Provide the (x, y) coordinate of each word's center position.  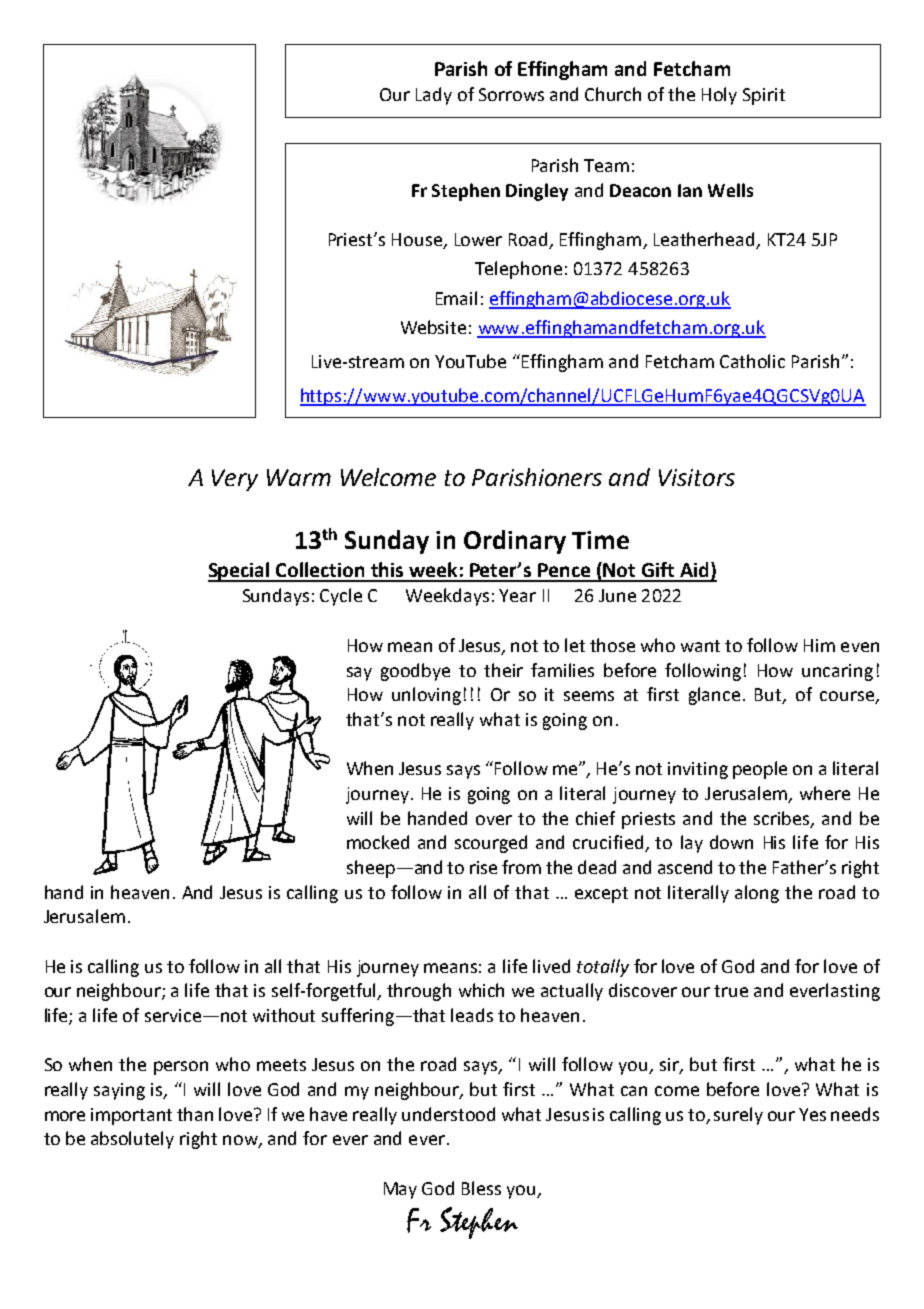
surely (738, 1116)
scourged (491, 844)
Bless (481, 1188)
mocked (378, 842)
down (731, 842)
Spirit (764, 96)
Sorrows (511, 94)
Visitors (697, 477)
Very (235, 480)
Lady (434, 96)
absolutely (132, 1140)
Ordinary (515, 542)
